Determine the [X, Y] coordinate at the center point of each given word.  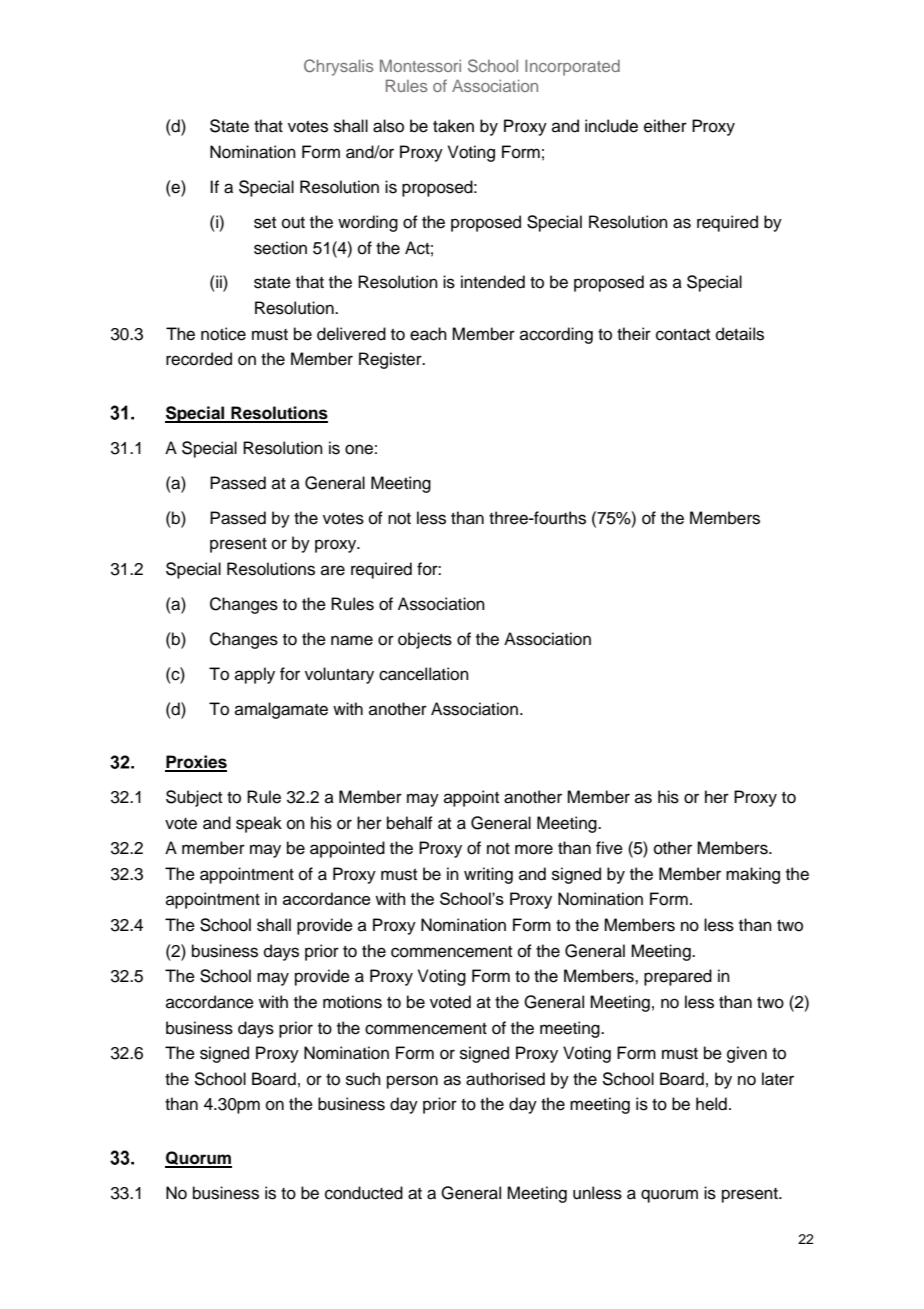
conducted [364, 1193]
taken [453, 126]
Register [391, 360]
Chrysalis [338, 67]
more [534, 849]
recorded [199, 359]
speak [259, 824]
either [665, 126]
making [753, 875]
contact [683, 335]
